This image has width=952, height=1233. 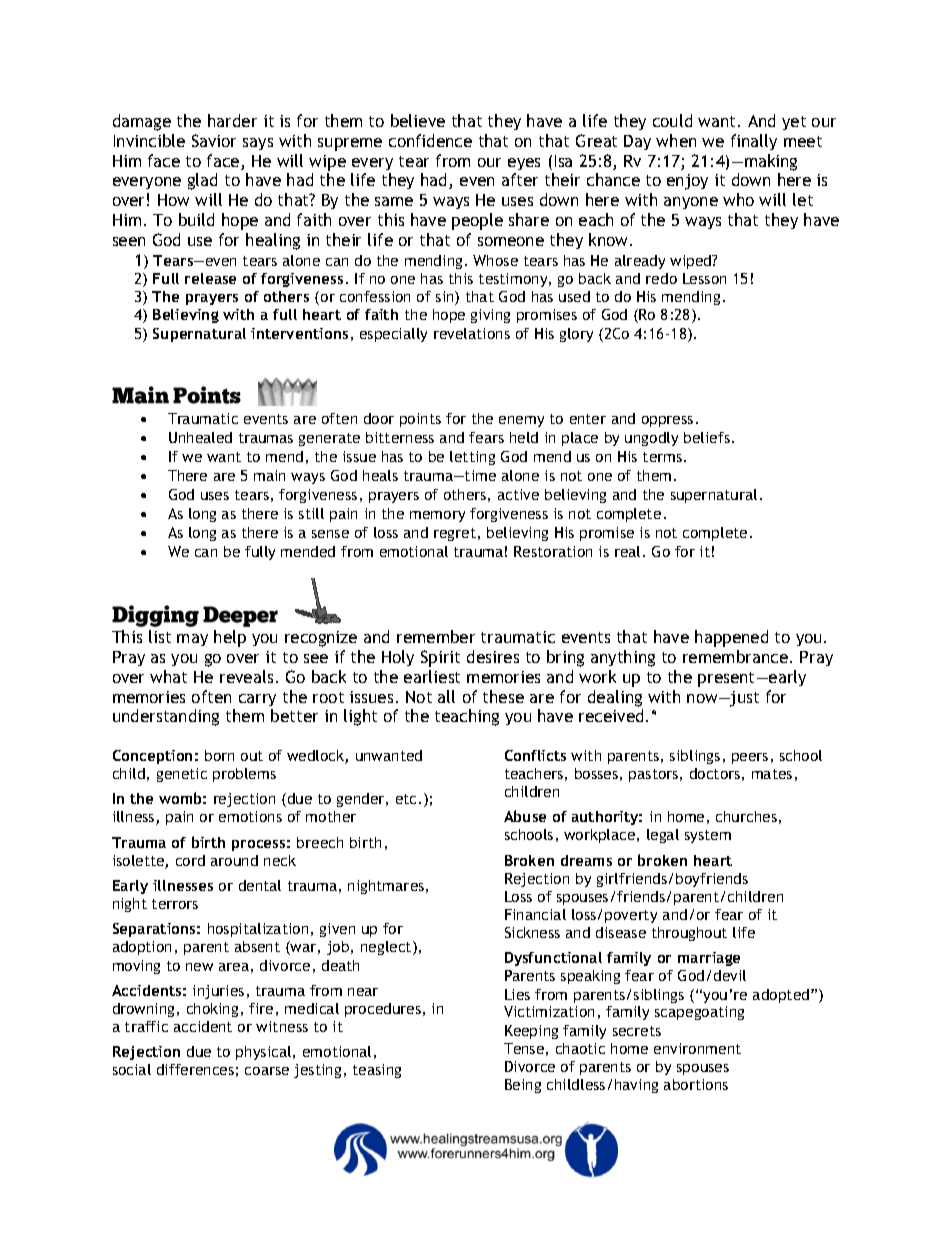 I want to click on differences, so click(x=195, y=1069).
